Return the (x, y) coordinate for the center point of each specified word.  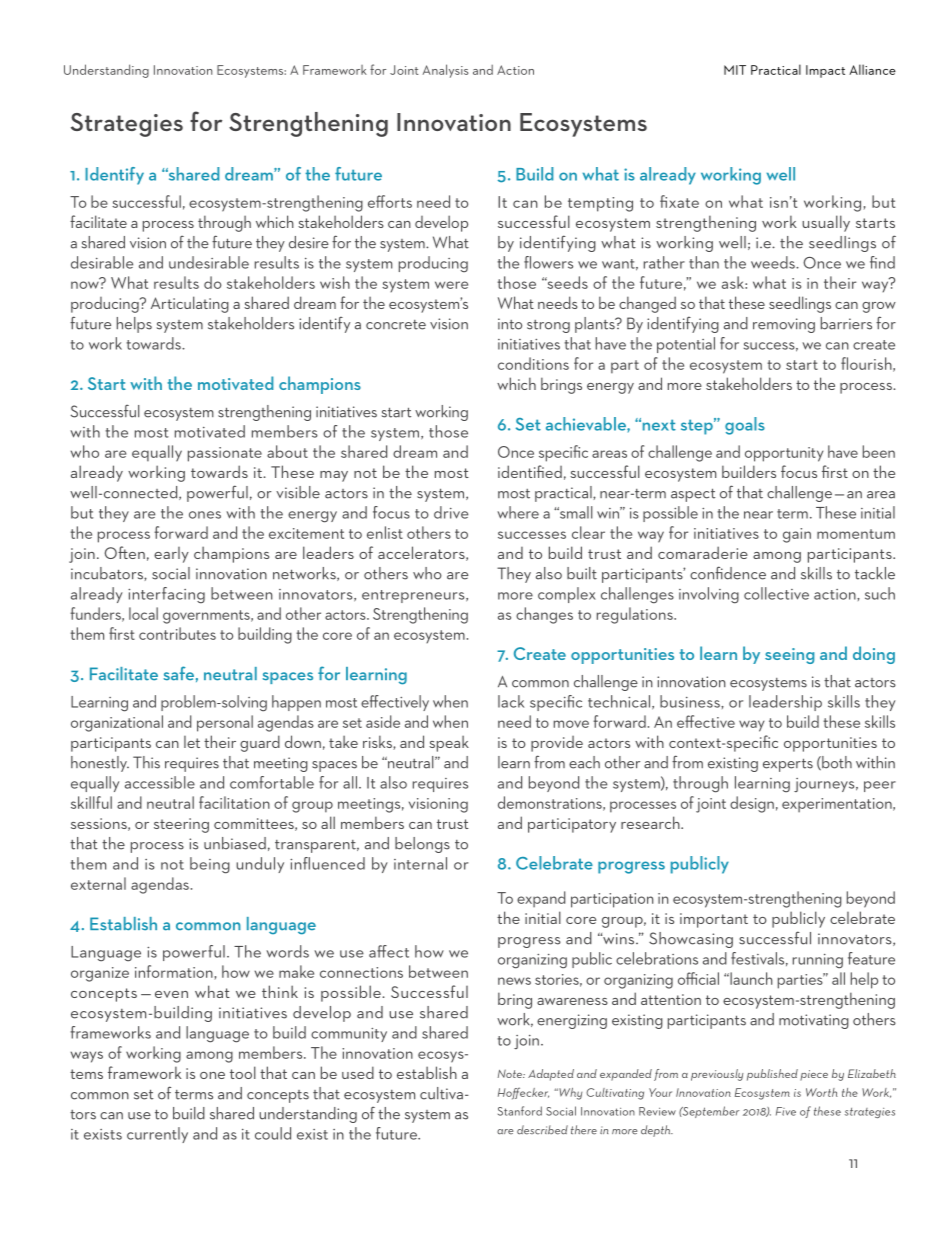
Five (786, 1111)
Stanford (520, 1111)
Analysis (446, 71)
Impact (825, 71)
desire (309, 242)
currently (157, 1135)
